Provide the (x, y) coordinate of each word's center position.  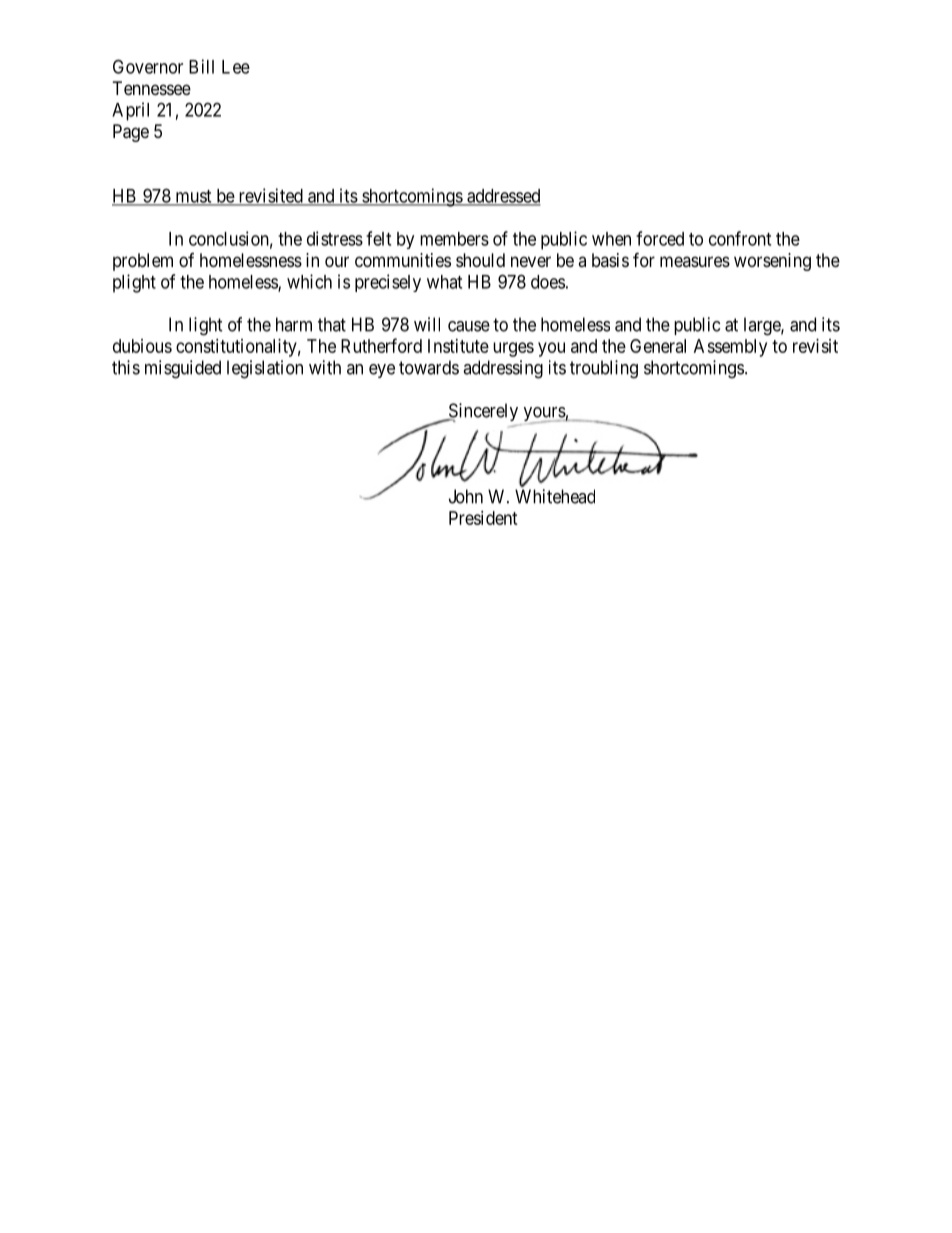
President (483, 518)
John (466, 496)
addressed (503, 197)
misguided (183, 369)
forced (660, 238)
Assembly (730, 348)
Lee (236, 67)
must (193, 197)
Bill (201, 66)
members (454, 239)
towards (429, 367)
